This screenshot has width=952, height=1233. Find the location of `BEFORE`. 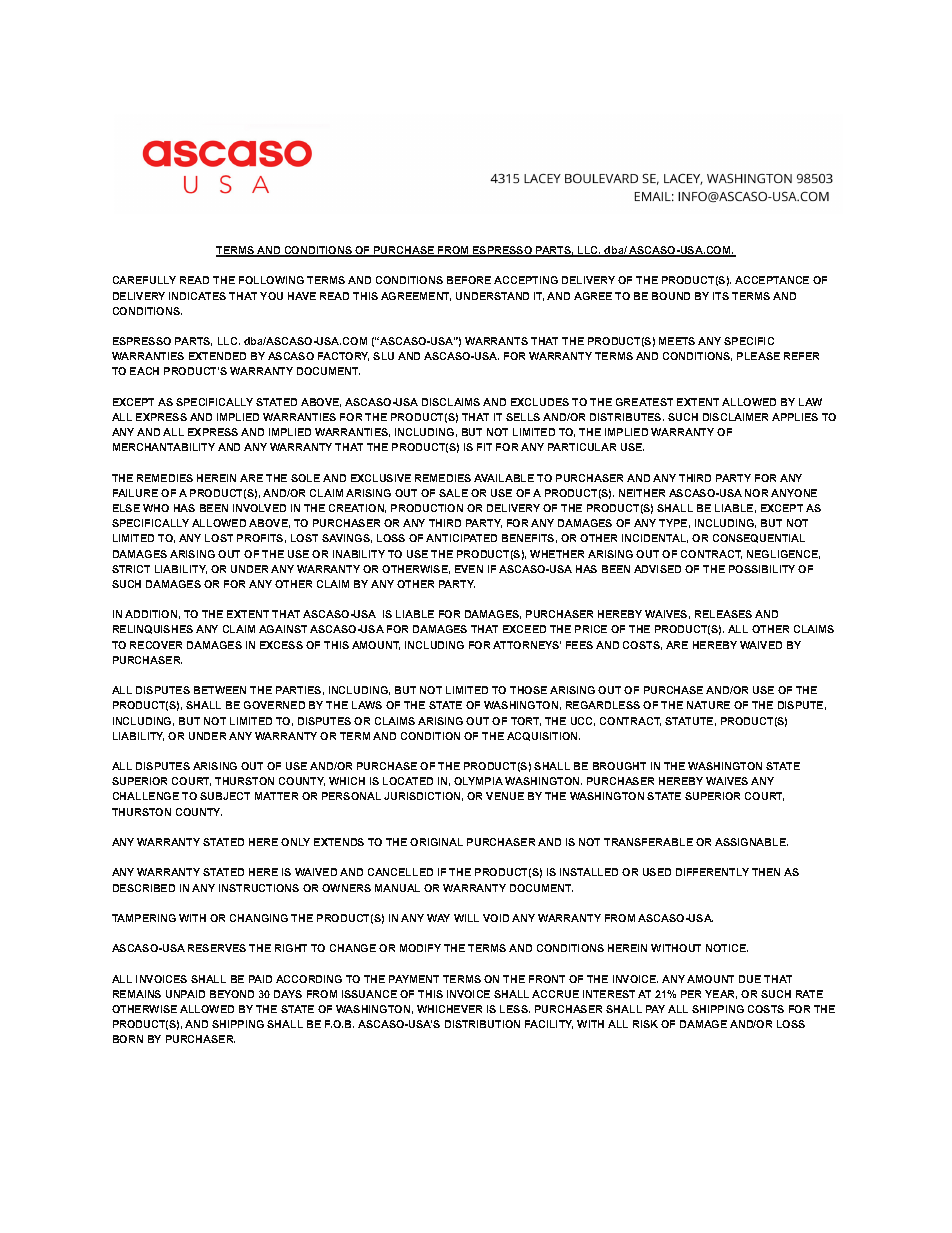

BEFORE is located at coordinates (469, 280).
